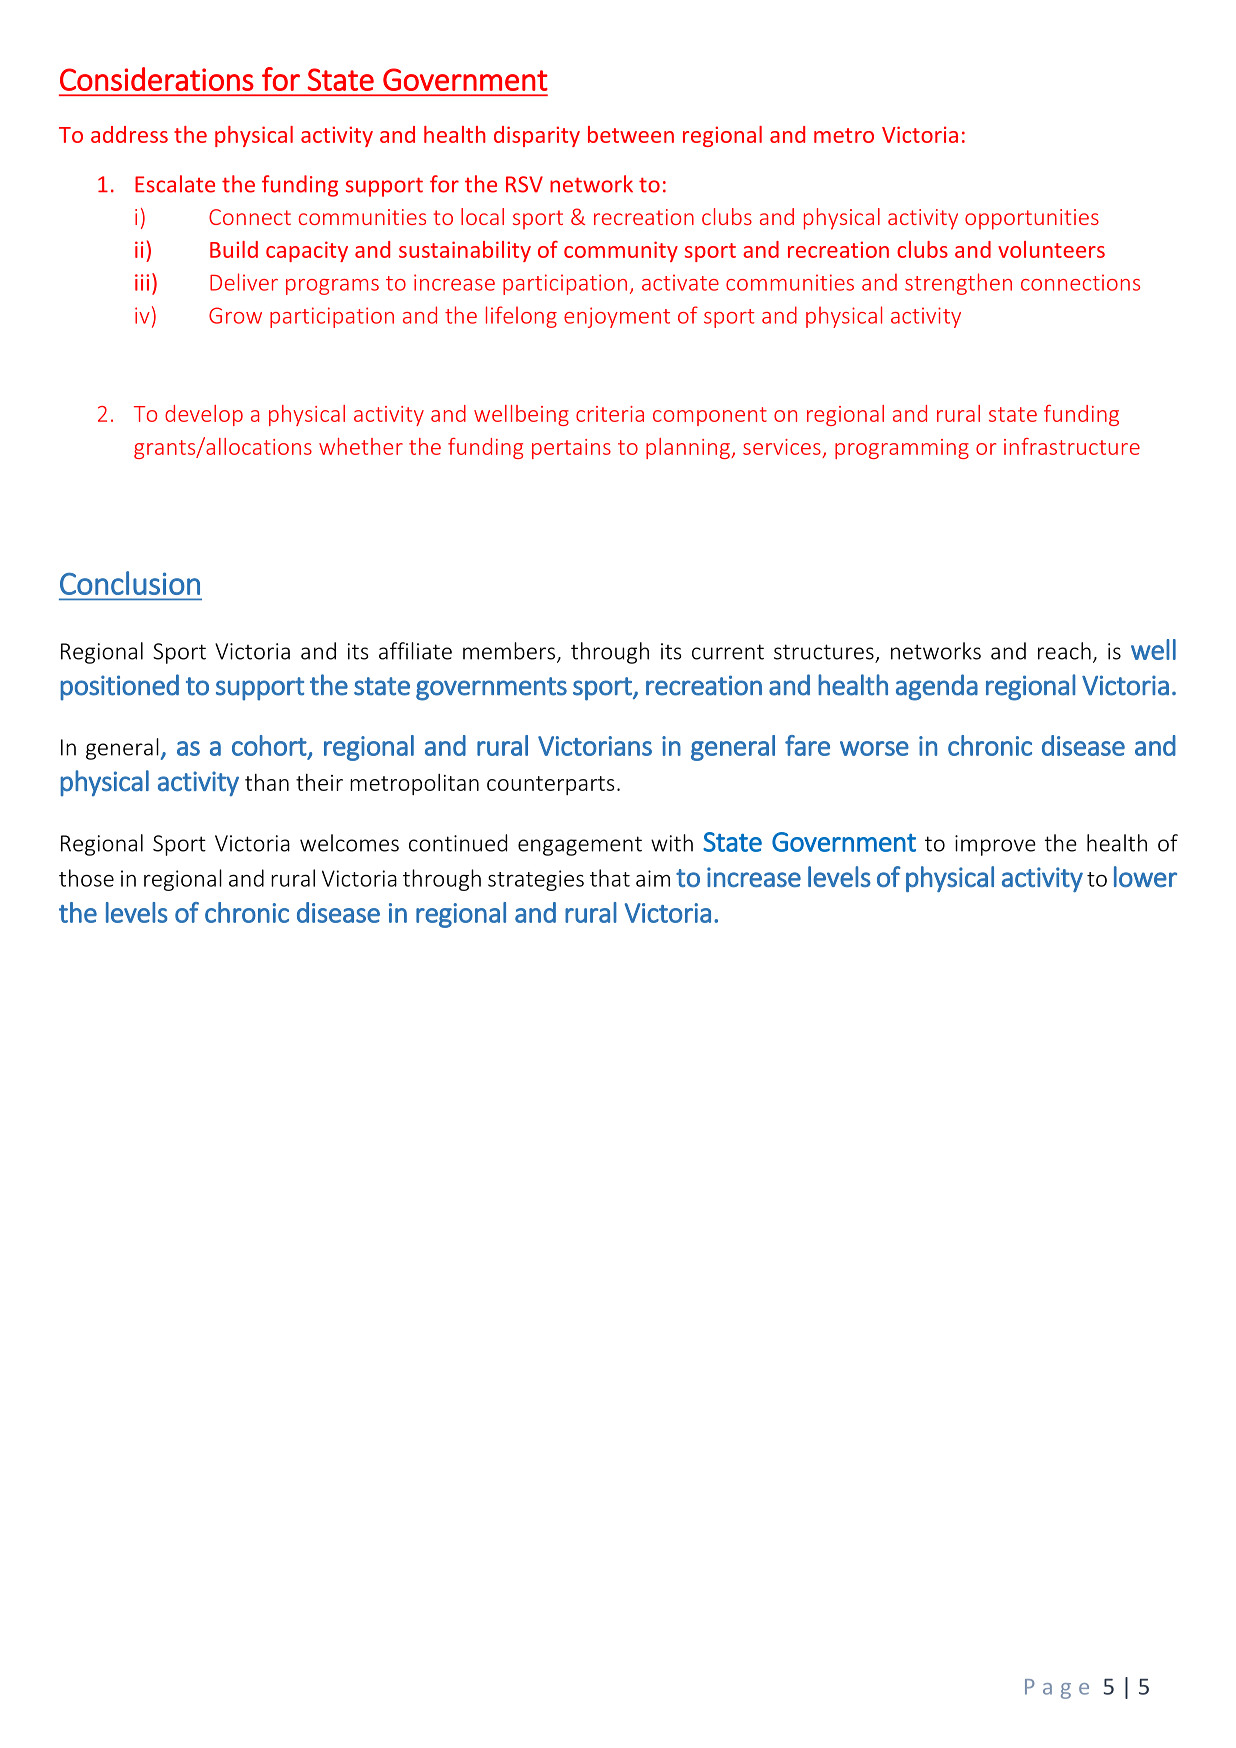 The width and height of the screenshot is (1236, 1748). Describe the element at coordinates (631, 134) in the screenshot. I see `between` at that location.
